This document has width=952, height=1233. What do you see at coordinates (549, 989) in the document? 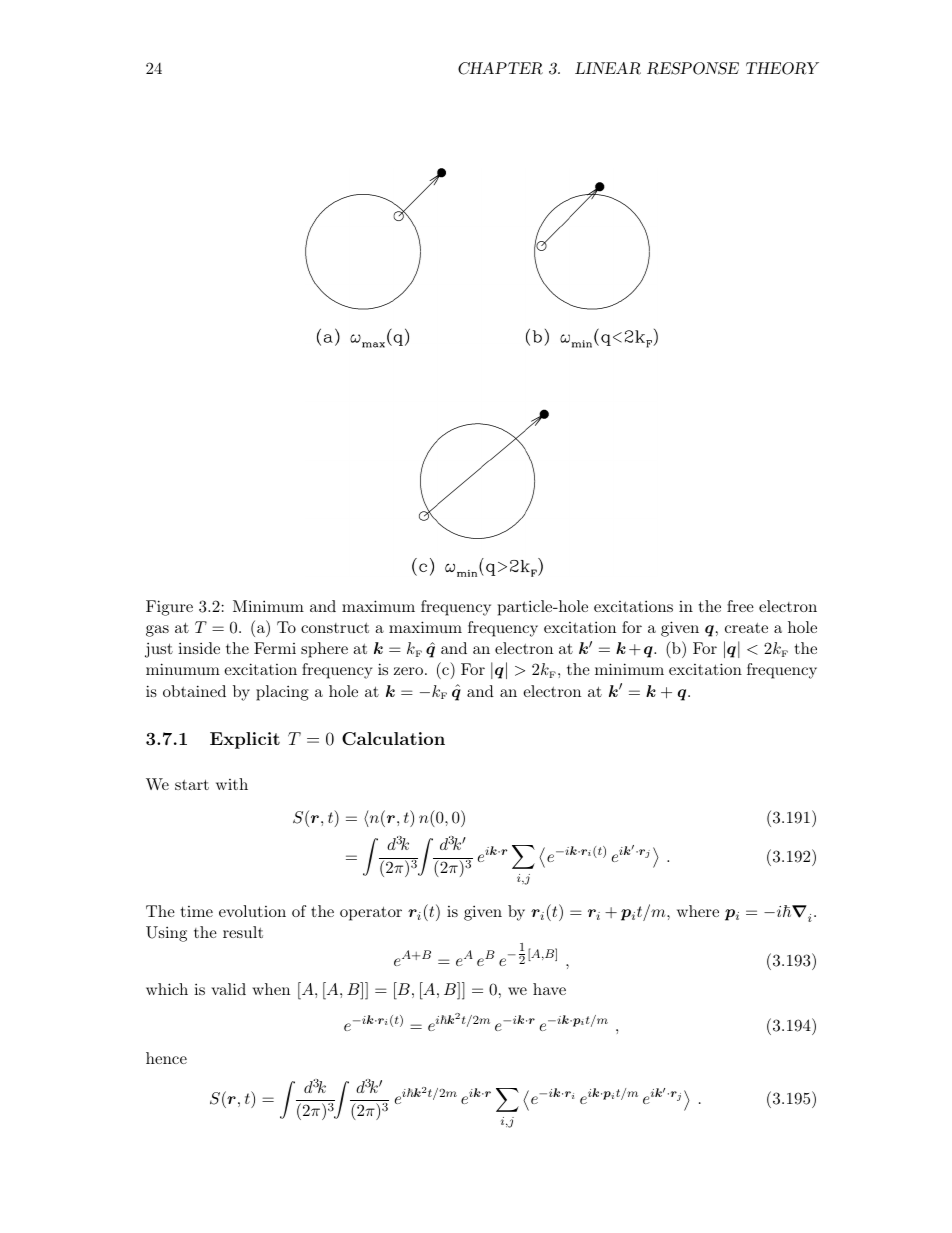
I see `have` at bounding box center [549, 989].
